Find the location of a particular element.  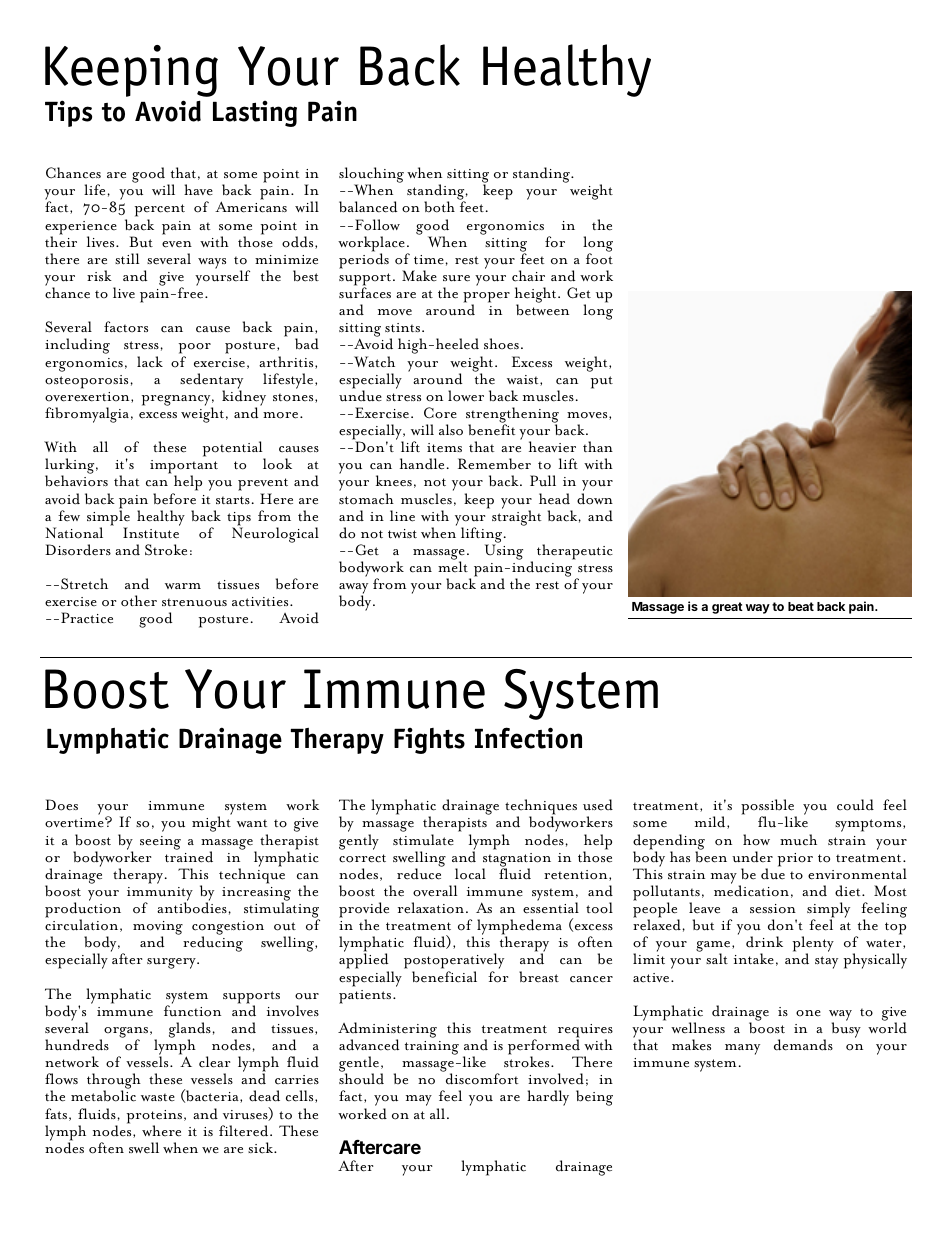

other is located at coordinates (139, 601).
